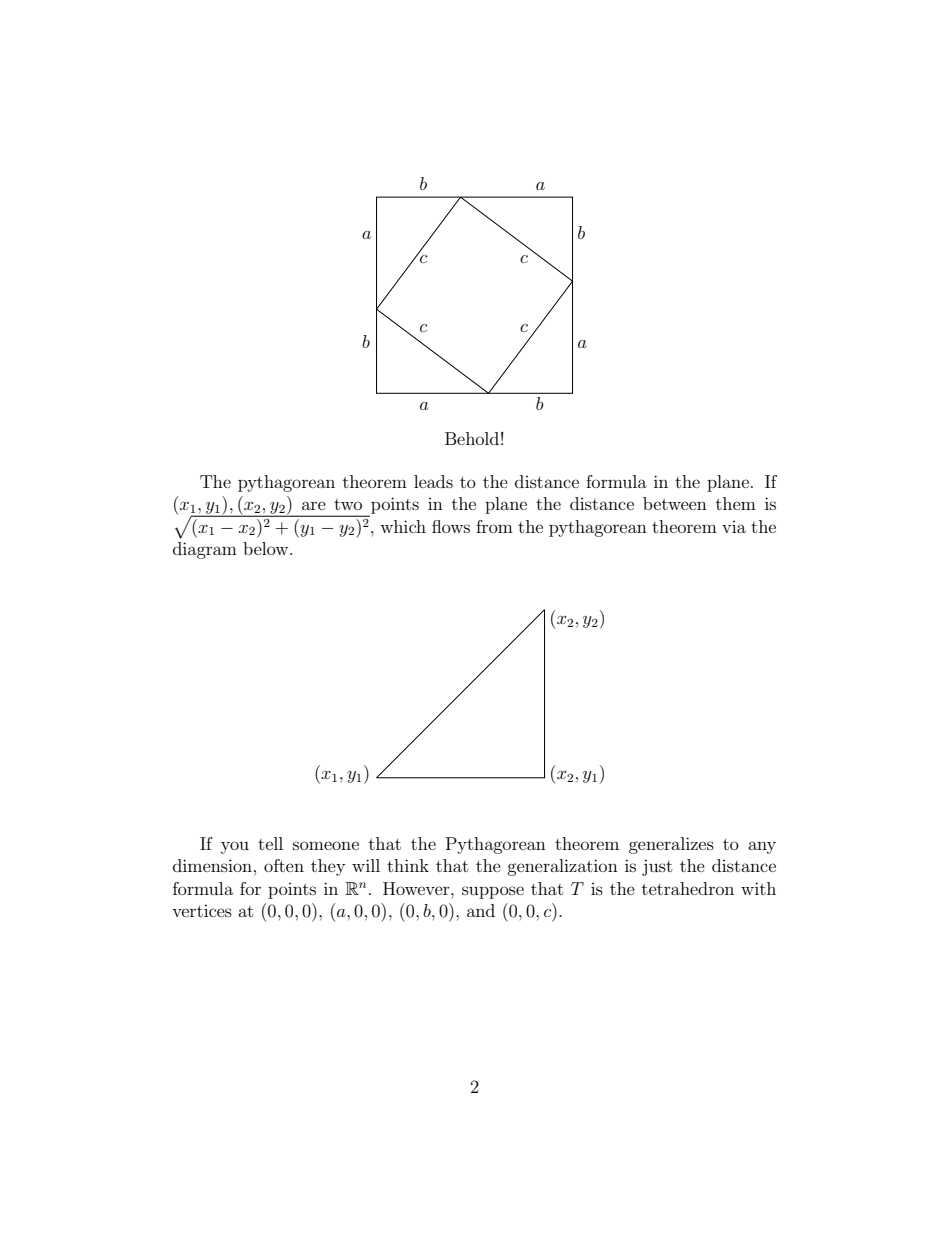 Image resolution: width=952 pixels, height=1233 pixels. What do you see at coordinates (493, 892) in the screenshot?
I see `suppose` at bounding box center [493, 892].
